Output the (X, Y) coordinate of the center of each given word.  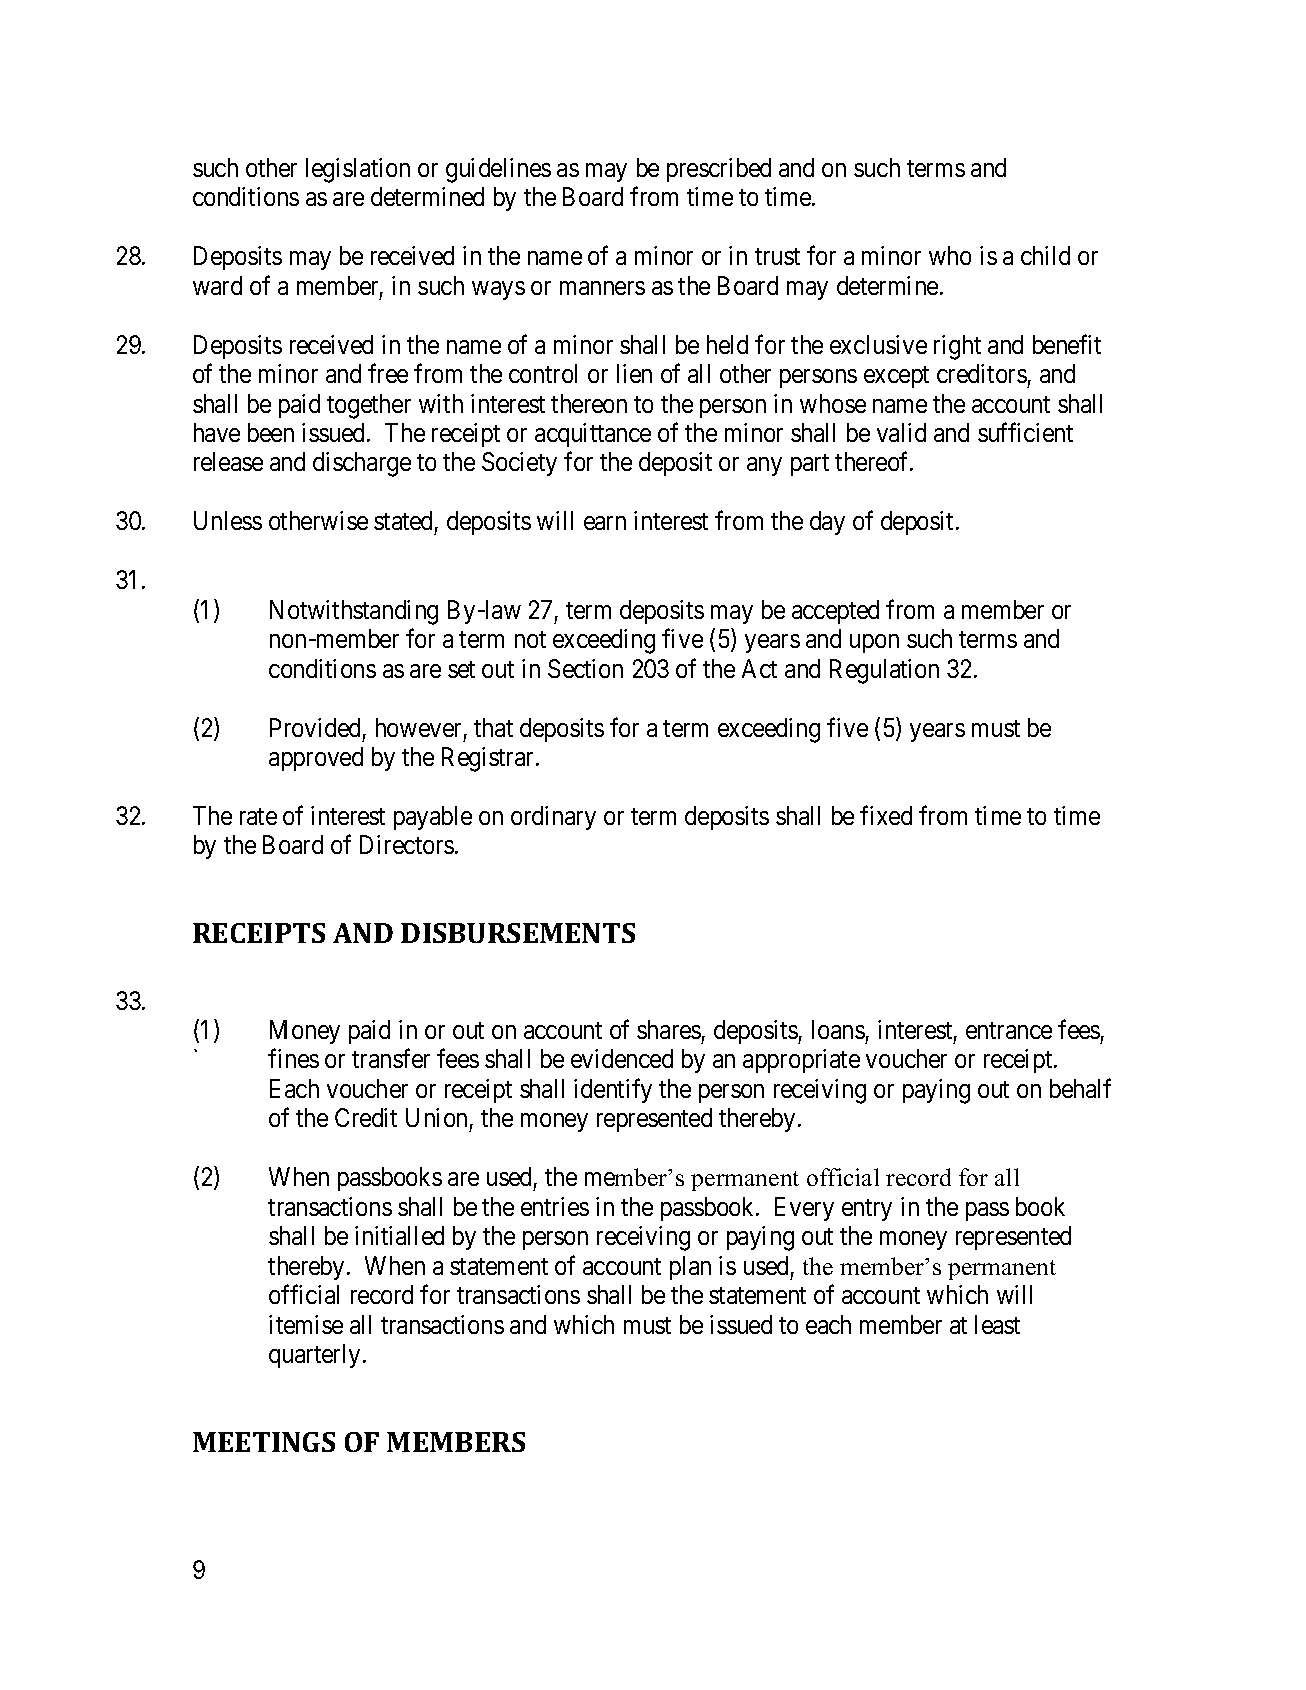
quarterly (314, 1356)
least (997, 1324)
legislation (358, 170)
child (1045, 255)
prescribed (719, 170)
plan (690, 1268)
